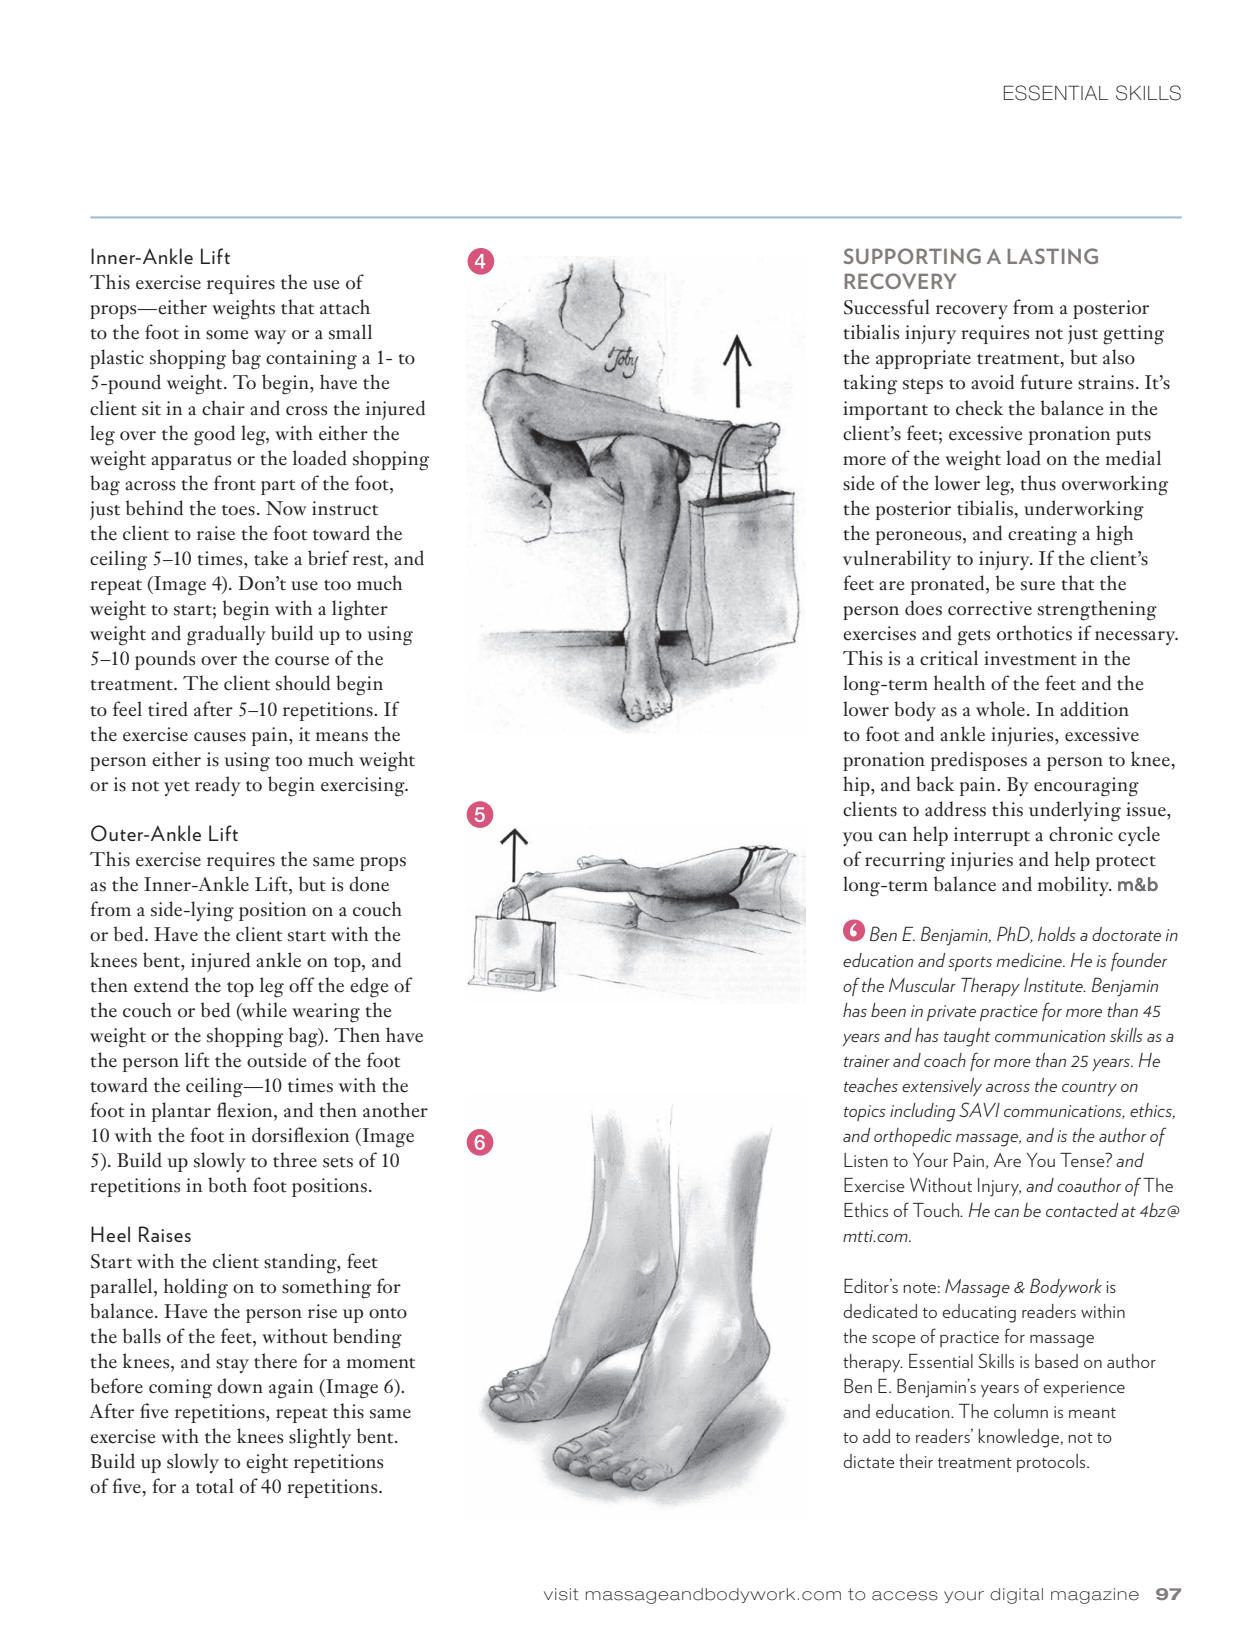  Describe the element at coordinates (226, 635) in the screenshot. I see `gradually` at that location.
